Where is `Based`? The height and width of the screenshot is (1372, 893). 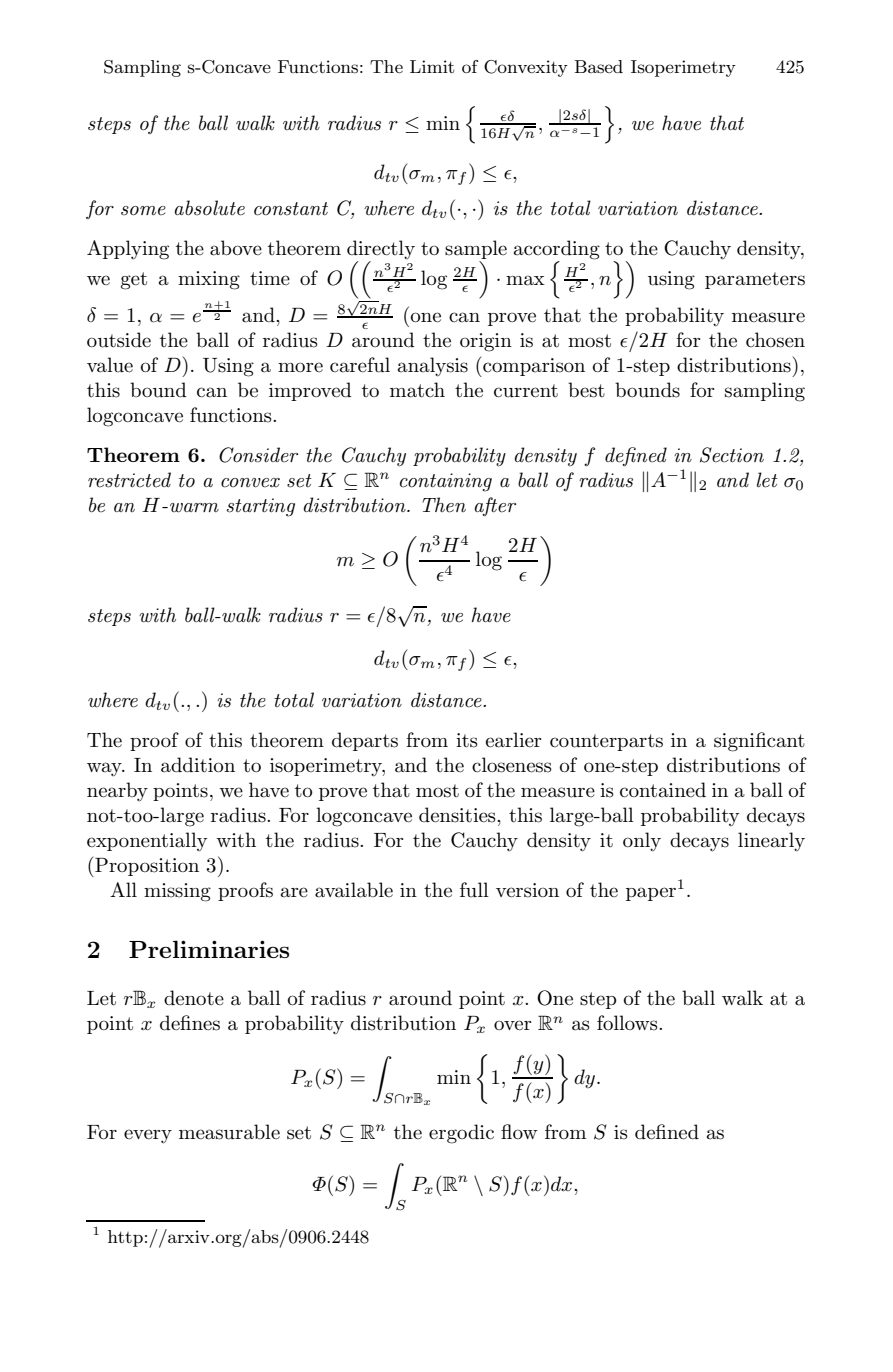 Based is located at coordinates (599, 66).
